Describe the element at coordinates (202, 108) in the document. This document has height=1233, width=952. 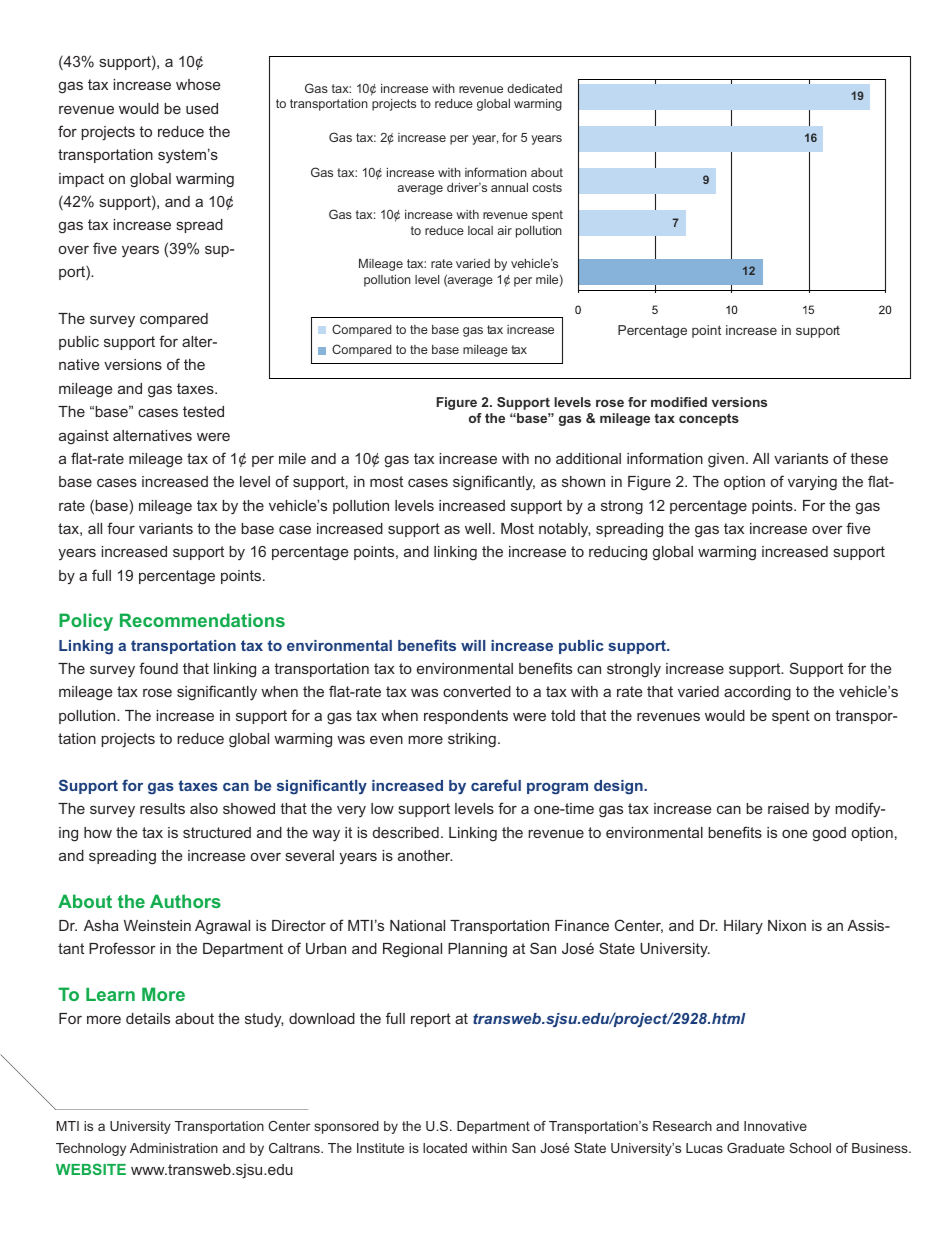
I see `used` at that location.
